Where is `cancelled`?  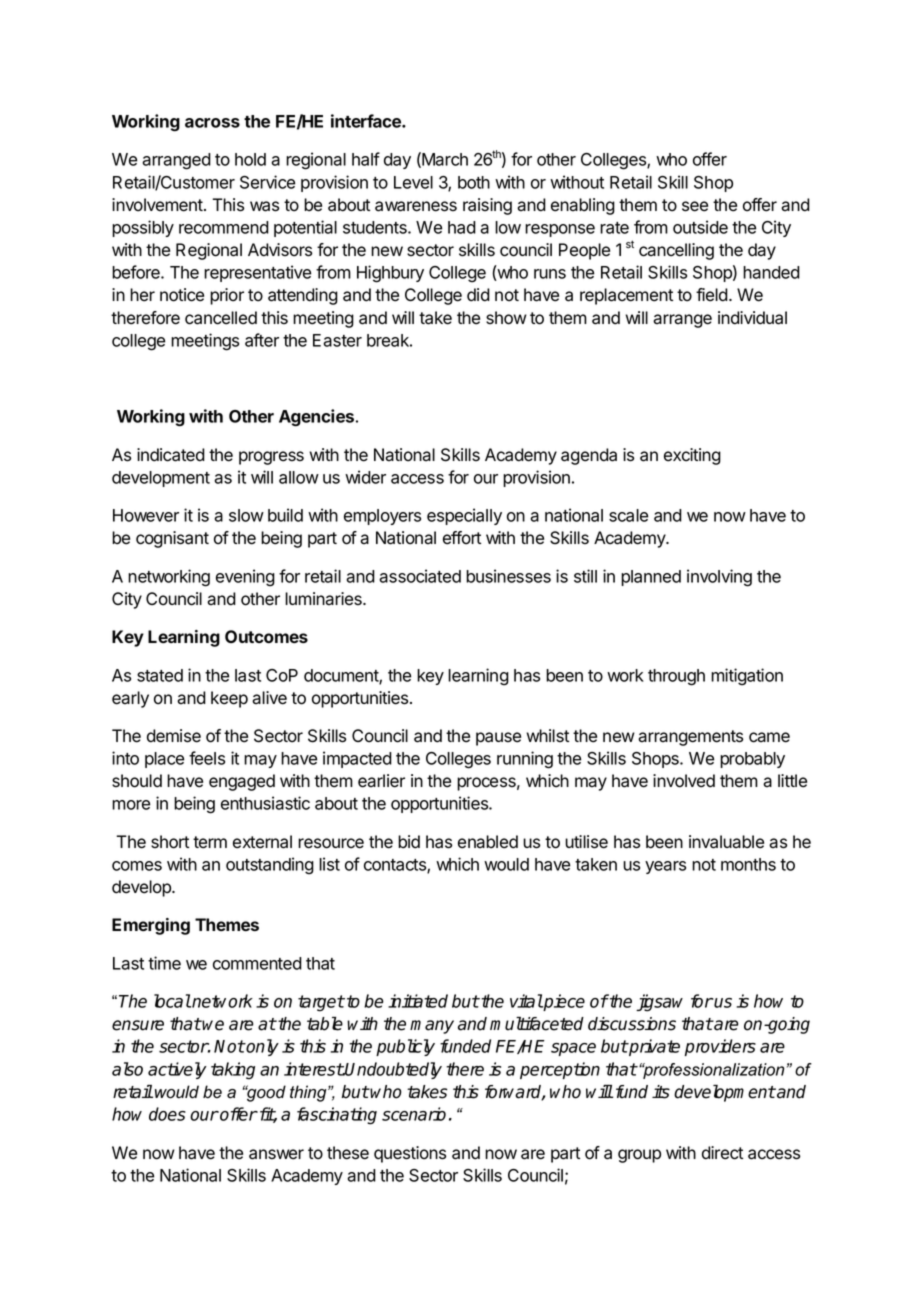 cancelled is located at coordinates (221, 318).
